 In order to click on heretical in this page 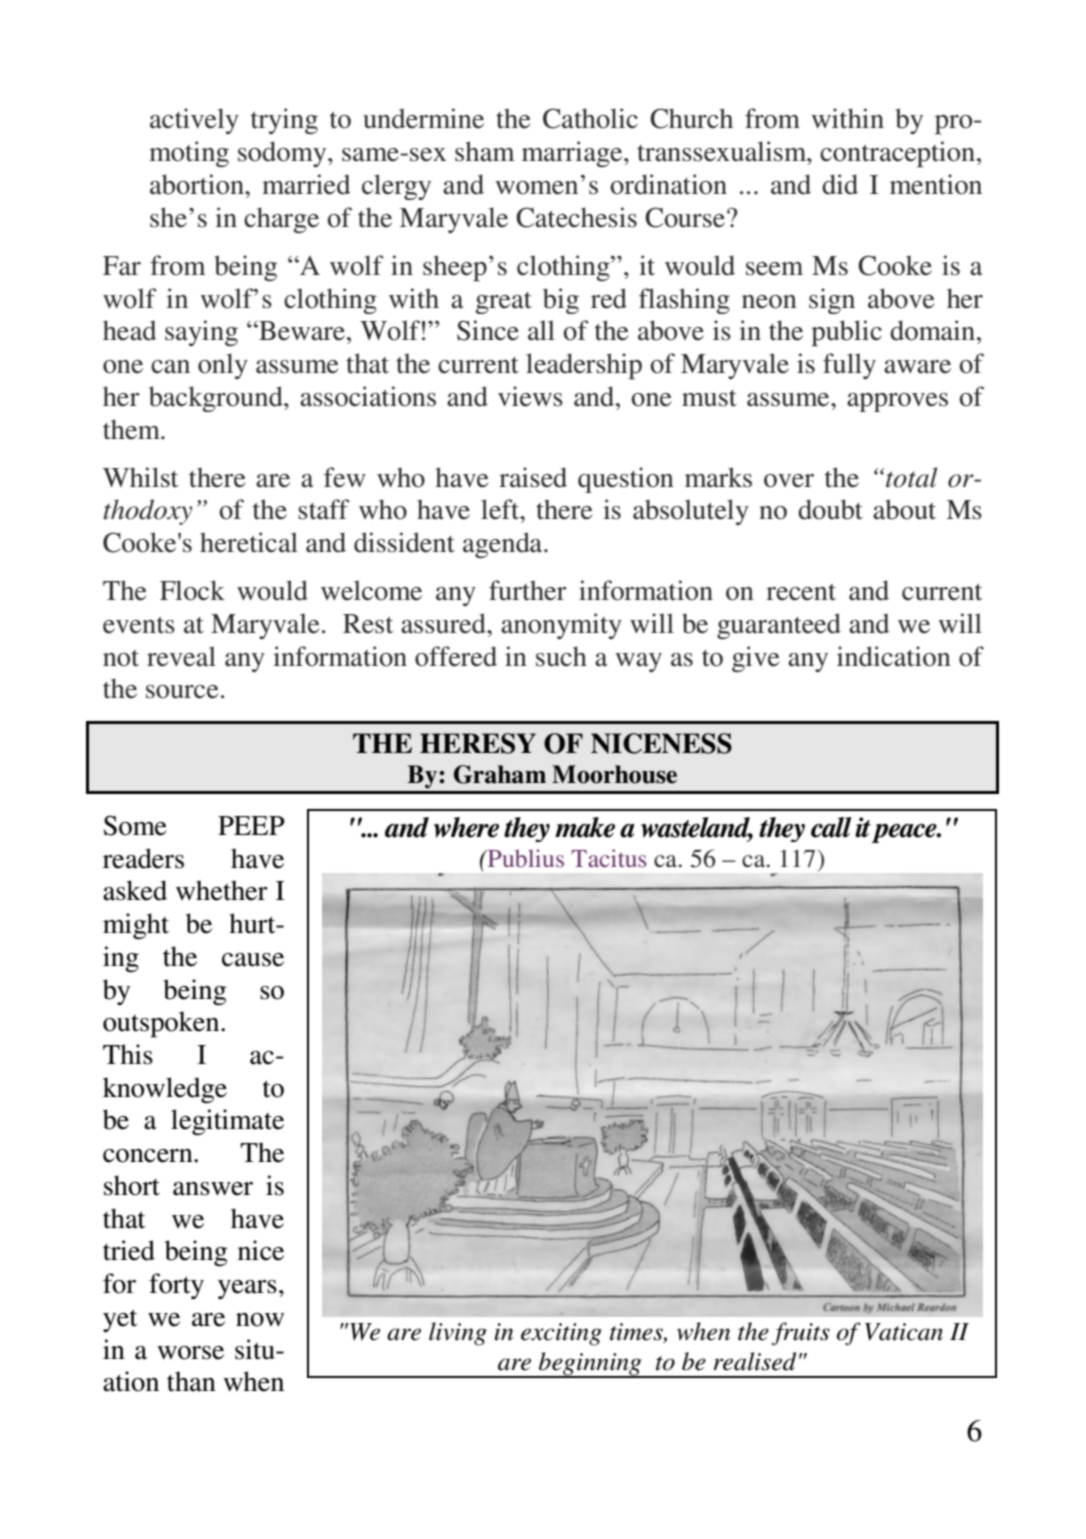, I will do `click(249, 542)`.
